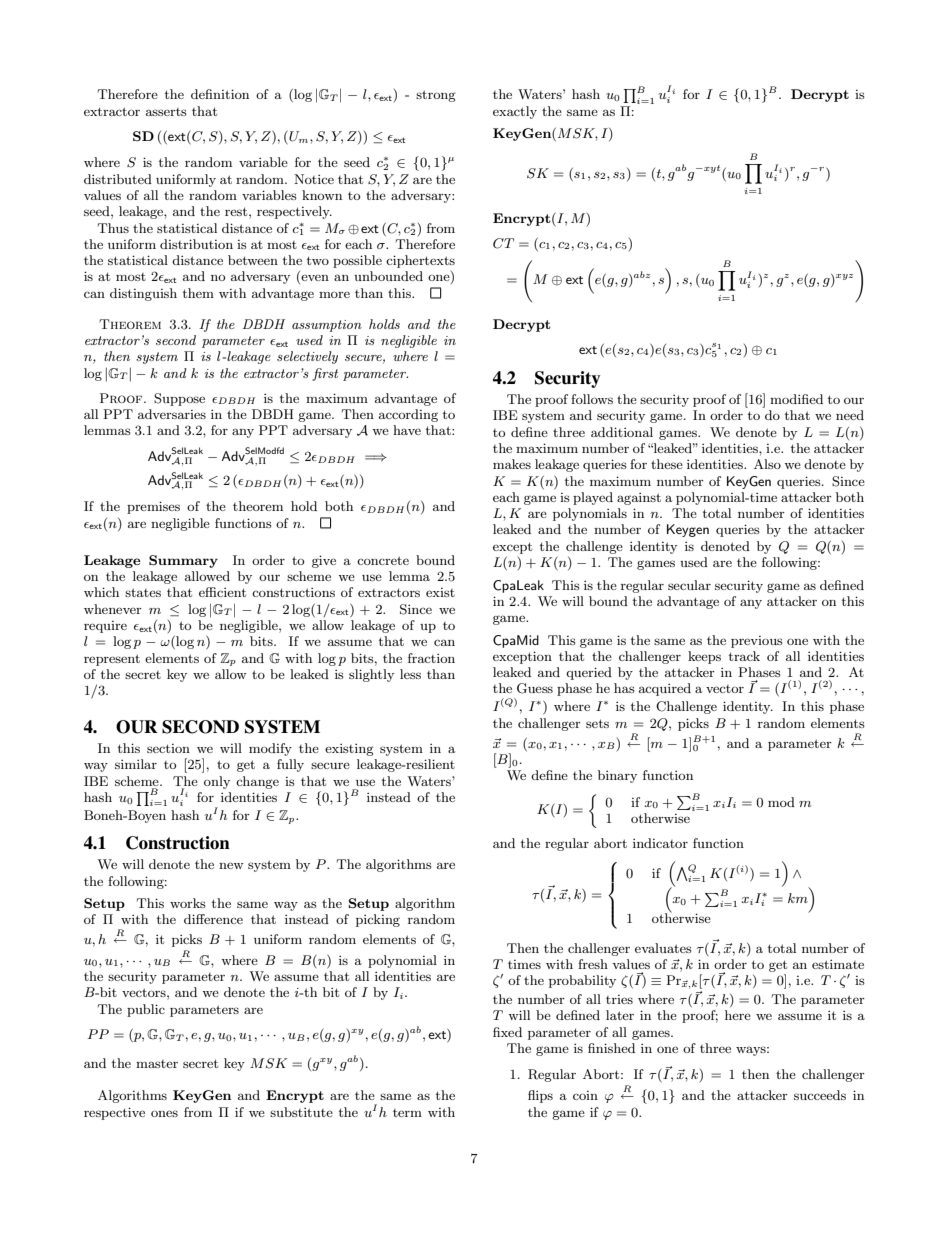 This document has width=952, height=1233. What do you see at coordinates (515, 112) in the document?
I see `exactly` at bounding box center [515, 112].
